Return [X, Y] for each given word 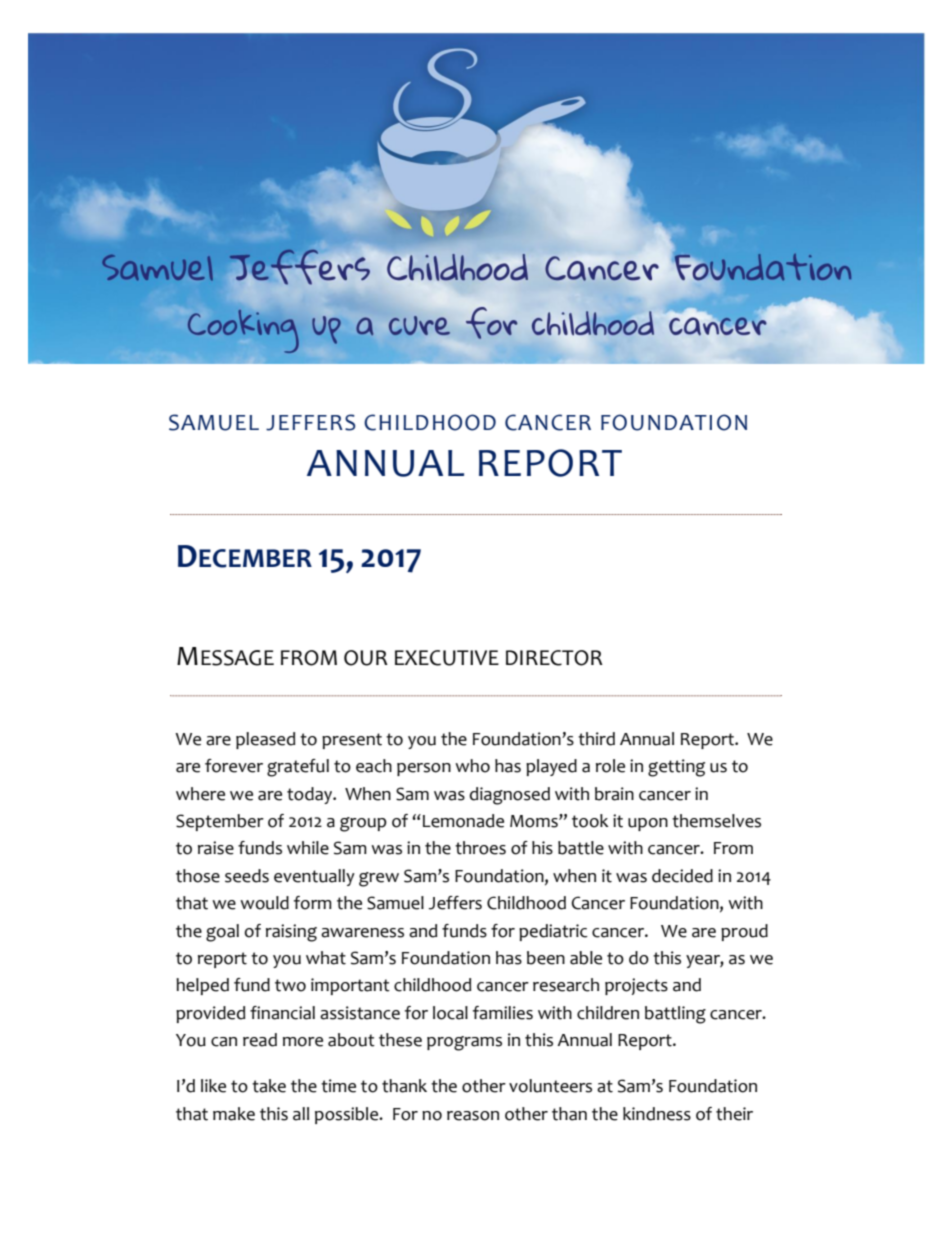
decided [682, 876]
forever [234, 766]
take [269, 1086]
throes [480, 848]
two [290, 985]
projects [636, 986]
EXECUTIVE [447, 658]
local [450, 1013]
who [472, 766]
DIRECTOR [554, 658]
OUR [366, 658]
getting [676, 768]
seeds [247, 876]
